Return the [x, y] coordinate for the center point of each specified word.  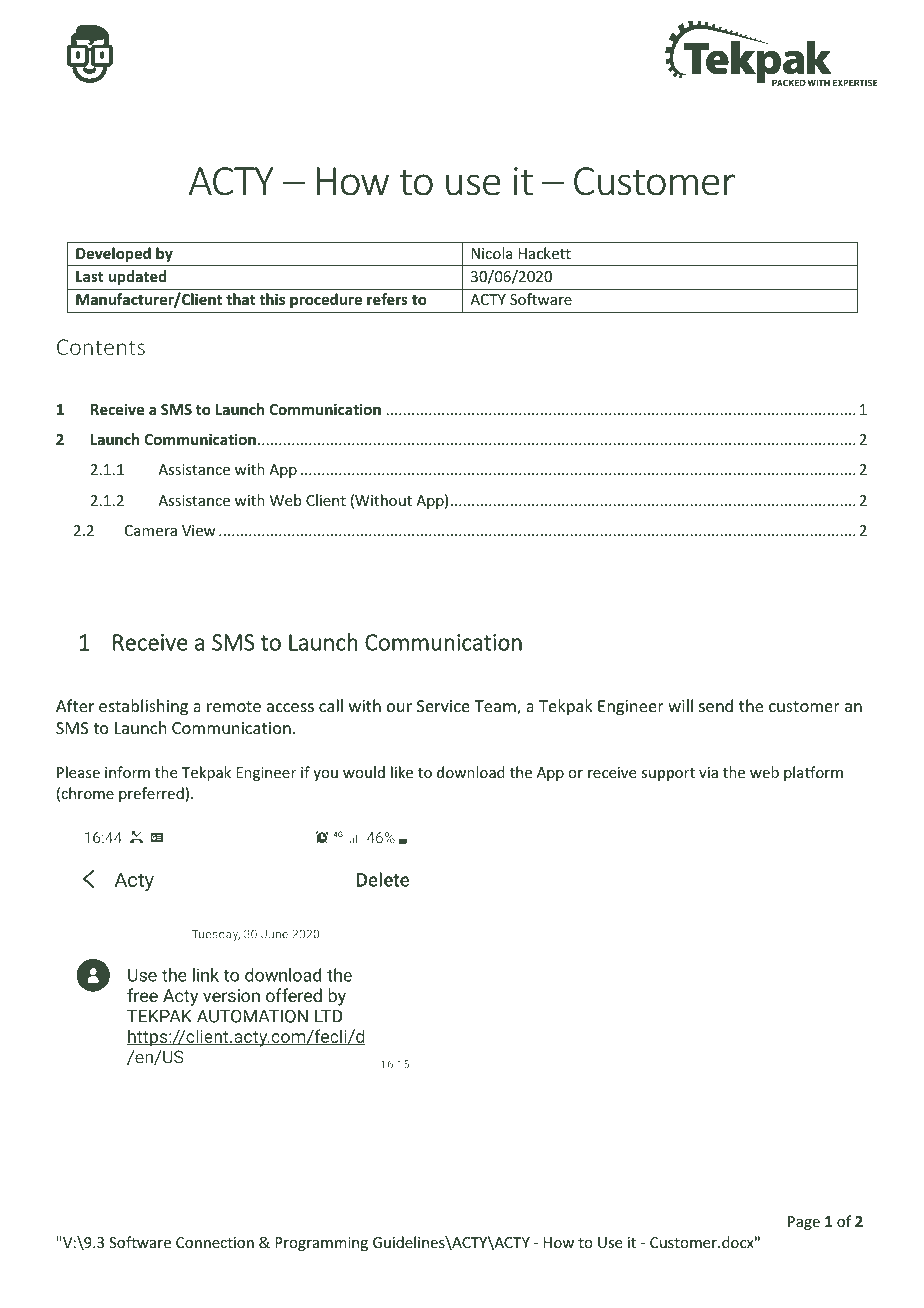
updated [137, 277]
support [668, 774]
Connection [215, 1242]
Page [804, 1223]
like [402, 772]
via [708, 772]
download [471, 772]
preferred [151, 794]
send [716, 705]
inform [127, 772]
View [199, 530]
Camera [151, 530]
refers [387, 299]
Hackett [545, 253]
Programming [321, 1244]
